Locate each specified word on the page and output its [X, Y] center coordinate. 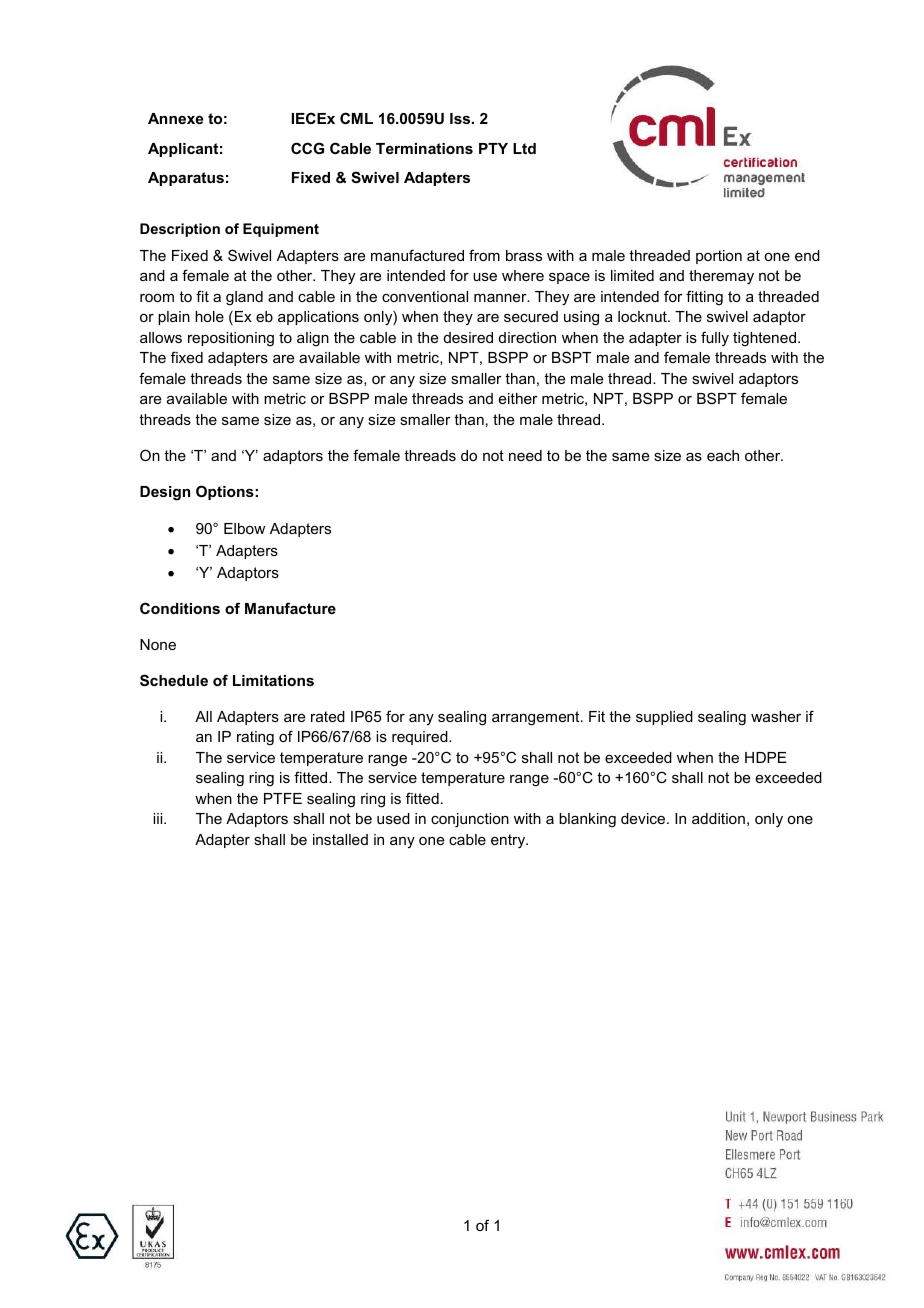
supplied [664, 718]
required [421, 738]
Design [165, 493]
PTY [493, 148]
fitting [704, 298]
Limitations [273, 680]
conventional [425, 296]
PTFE [283, 798]
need [525, 455]
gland [244, 298]
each [723, 455]
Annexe [175, 118]
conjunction [470, 820]
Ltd [524, 148]
